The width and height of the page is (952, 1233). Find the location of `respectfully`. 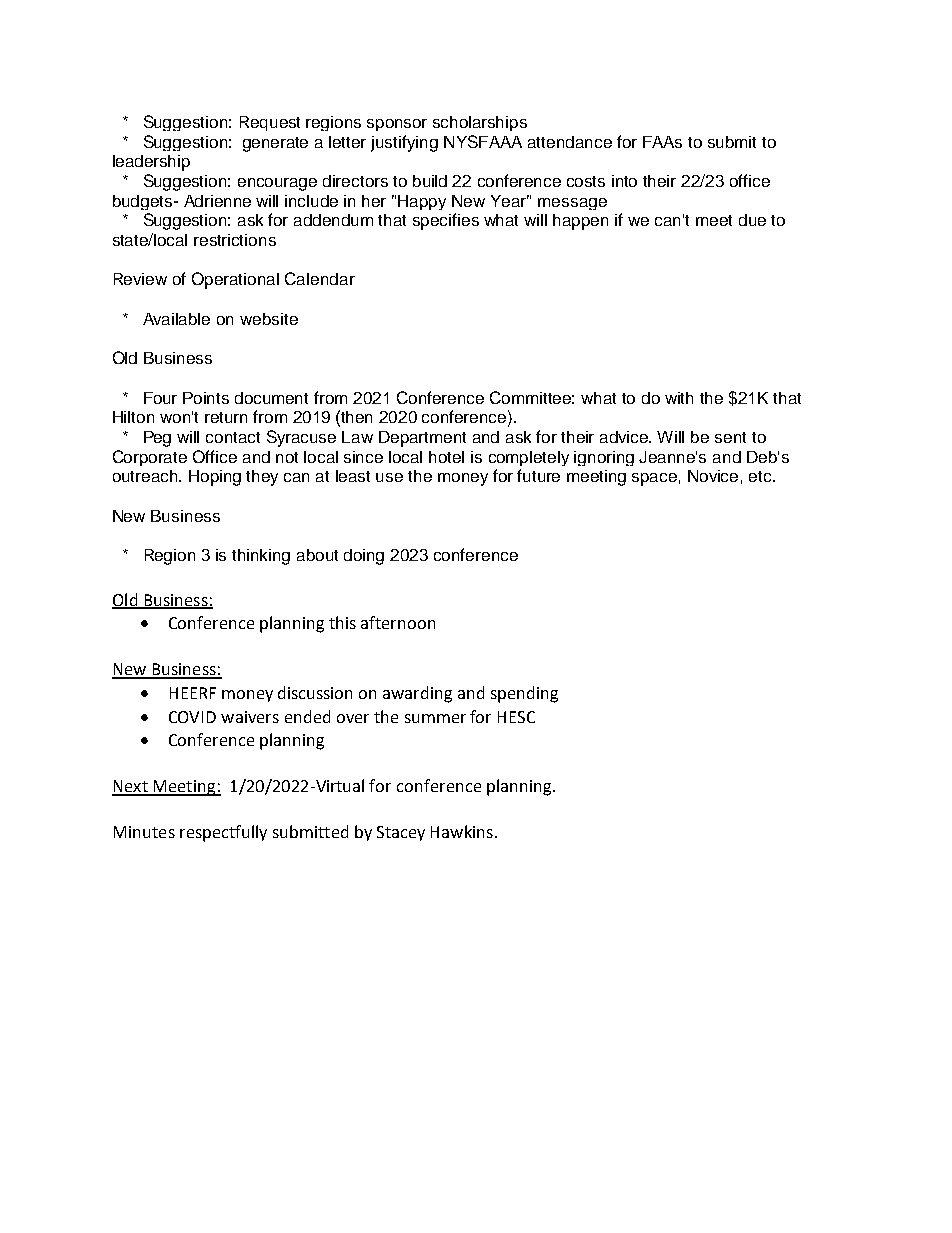

respectfully is located at coordinates (223, 833).
